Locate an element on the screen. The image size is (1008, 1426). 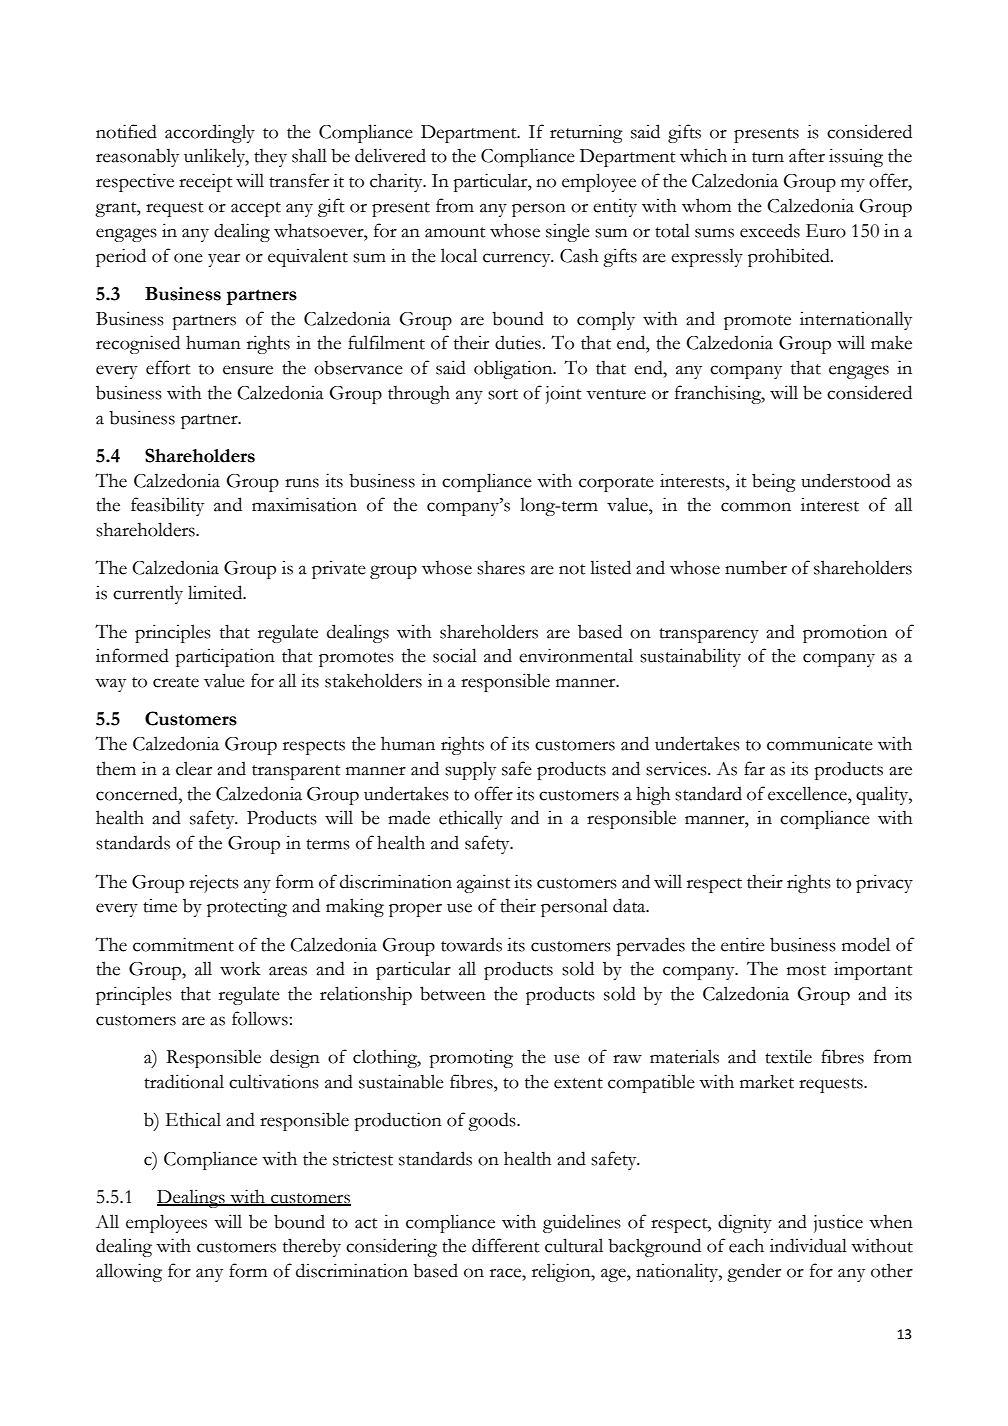
receipt is located at coordinates (205, 182).
